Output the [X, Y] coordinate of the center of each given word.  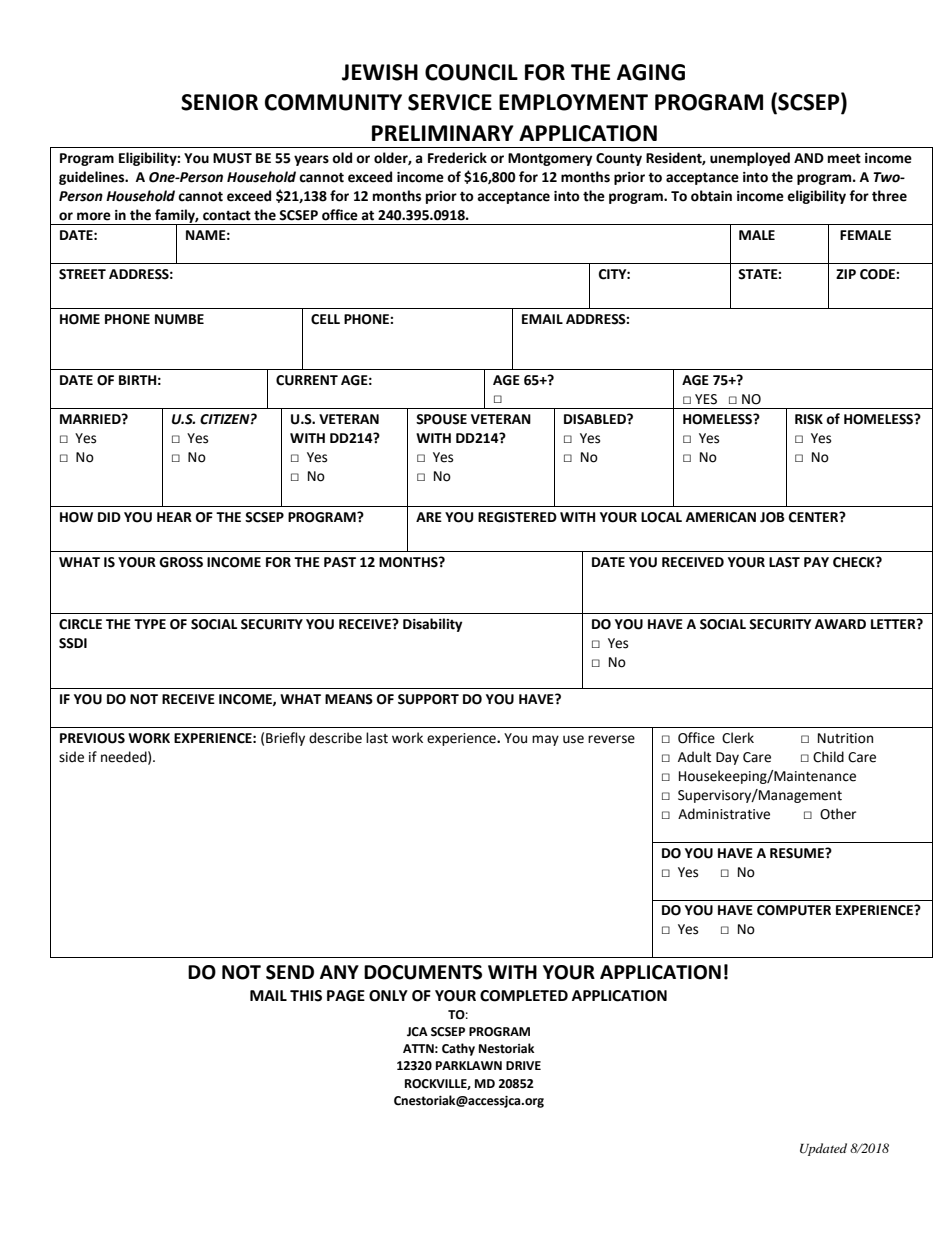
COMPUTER [794, 910]
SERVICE [450, 102]
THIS [306, 996]
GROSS [181, 562]
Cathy [458, 1049]
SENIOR [219, 102]
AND [809, 158]
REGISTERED [517, 517]
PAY [816, 562]
